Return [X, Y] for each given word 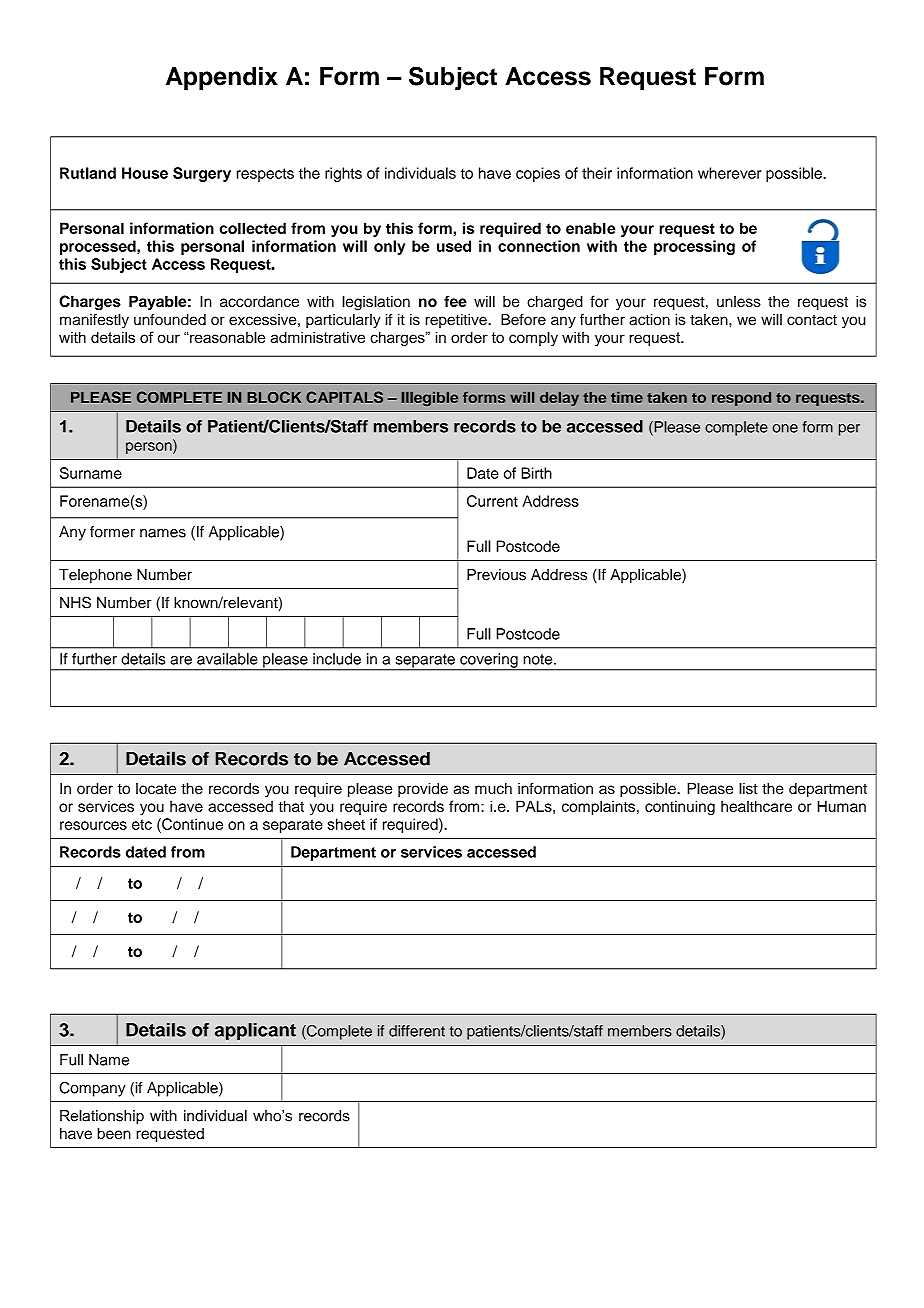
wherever [729, 173]
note [539, 659]
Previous [496, 575]
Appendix [222, 78]
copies [538, 174]
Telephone [95, 576]
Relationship [102, 1117]
